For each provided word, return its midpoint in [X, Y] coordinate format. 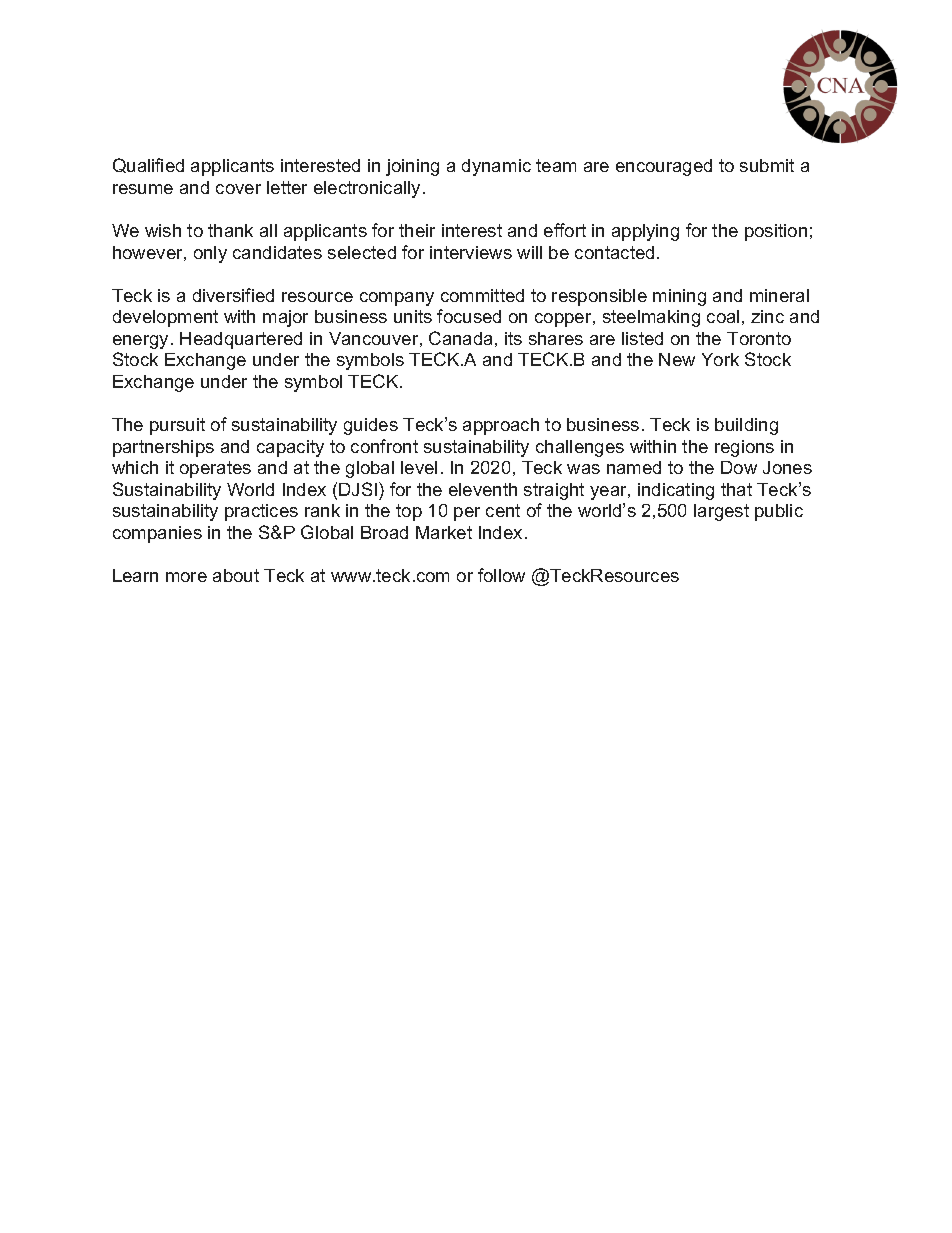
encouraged [664, 167]
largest [721, 512]
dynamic [496, 167]
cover [238, 189]
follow [501, 575]
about [236, 575]
